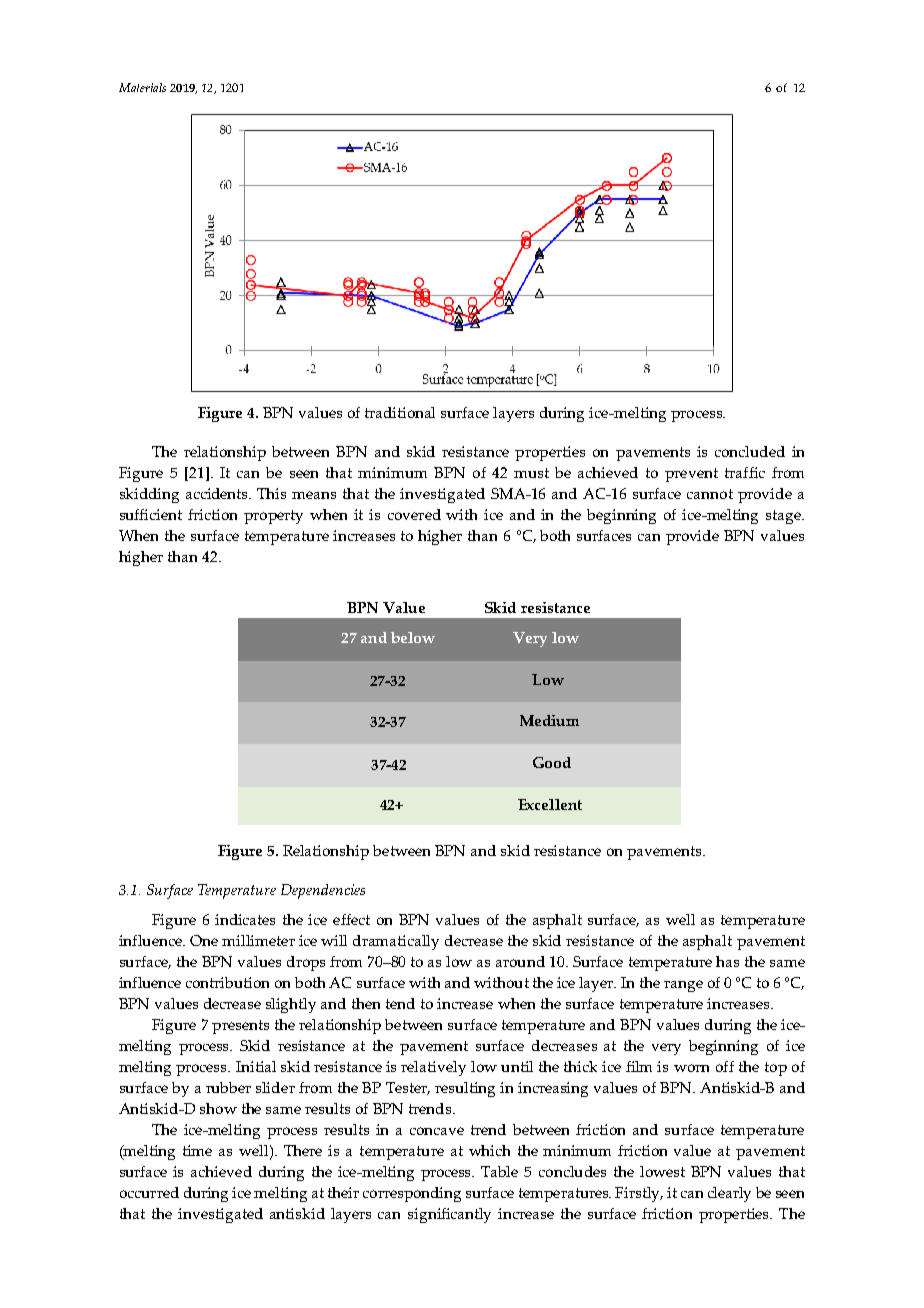  Describe the element at coordinates (197, 1150) in the screenshot. I see `time` at that location.
